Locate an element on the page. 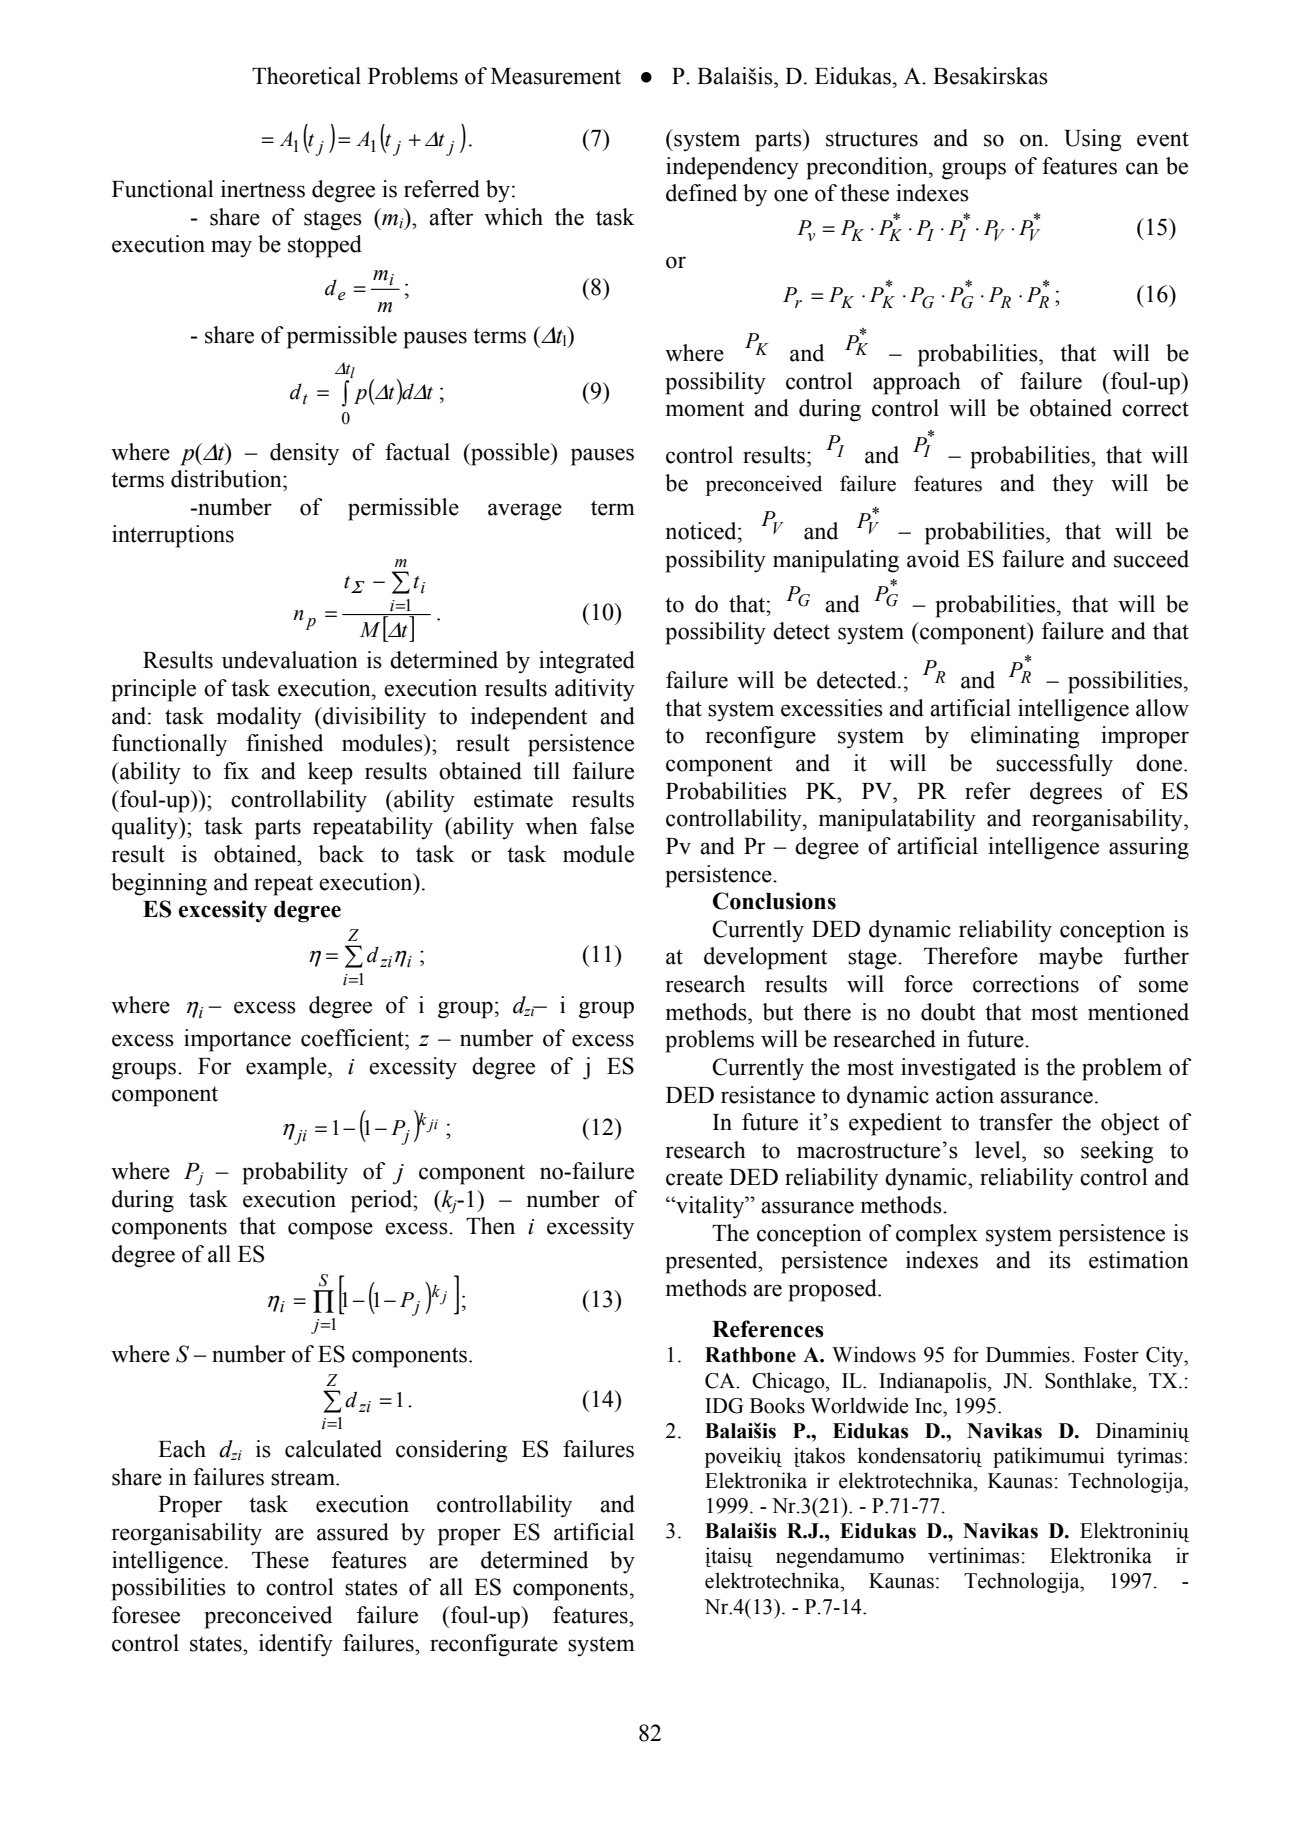  identify is located at coordinates (296, 1645).
